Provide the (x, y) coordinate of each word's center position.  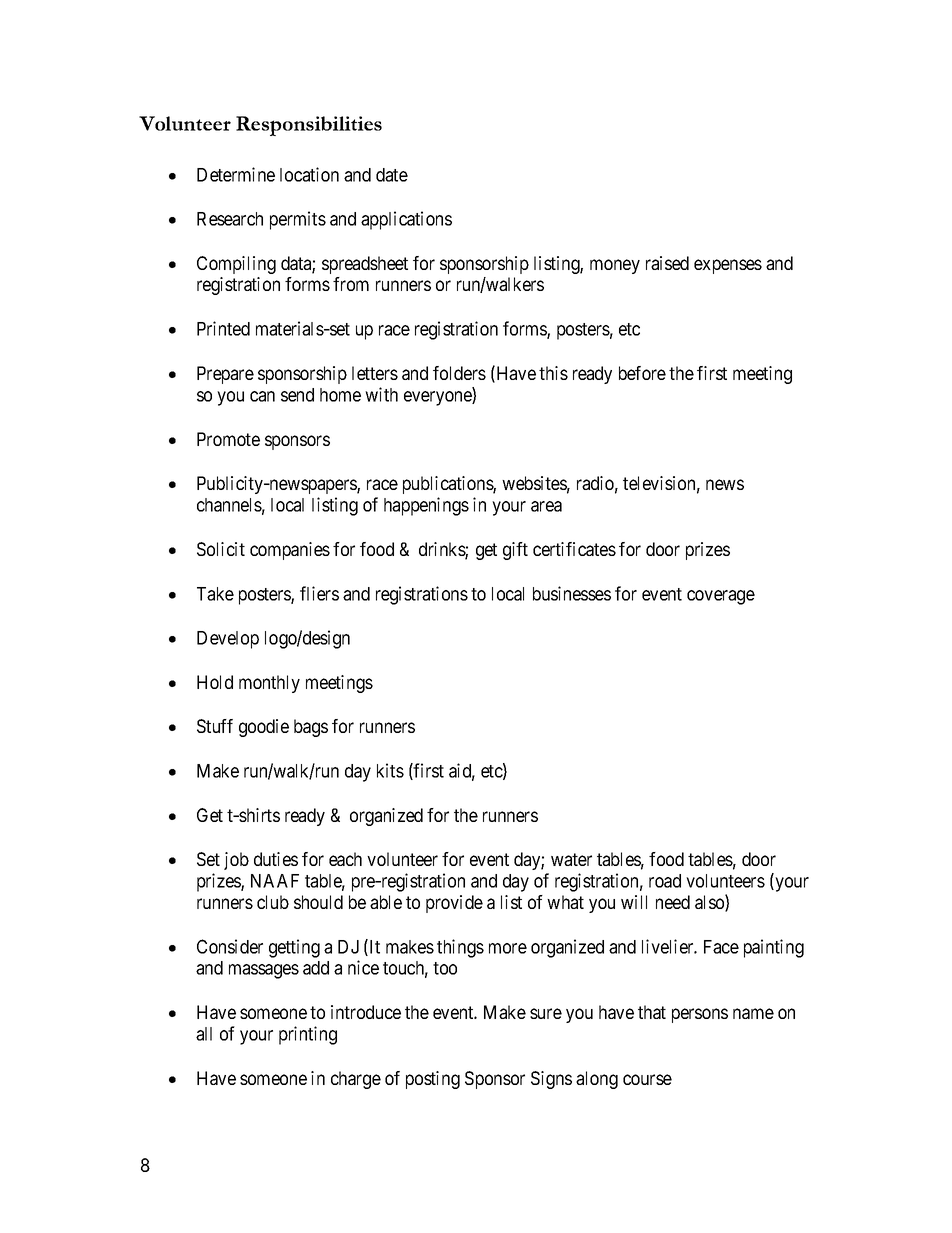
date (392, 175)
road (665, 881)
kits (390, 770)
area (546, 506)
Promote (228, 439)
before (642, 373)
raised (667, 263)
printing (308, 1035)
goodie (264, 728)
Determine (236, 174)
